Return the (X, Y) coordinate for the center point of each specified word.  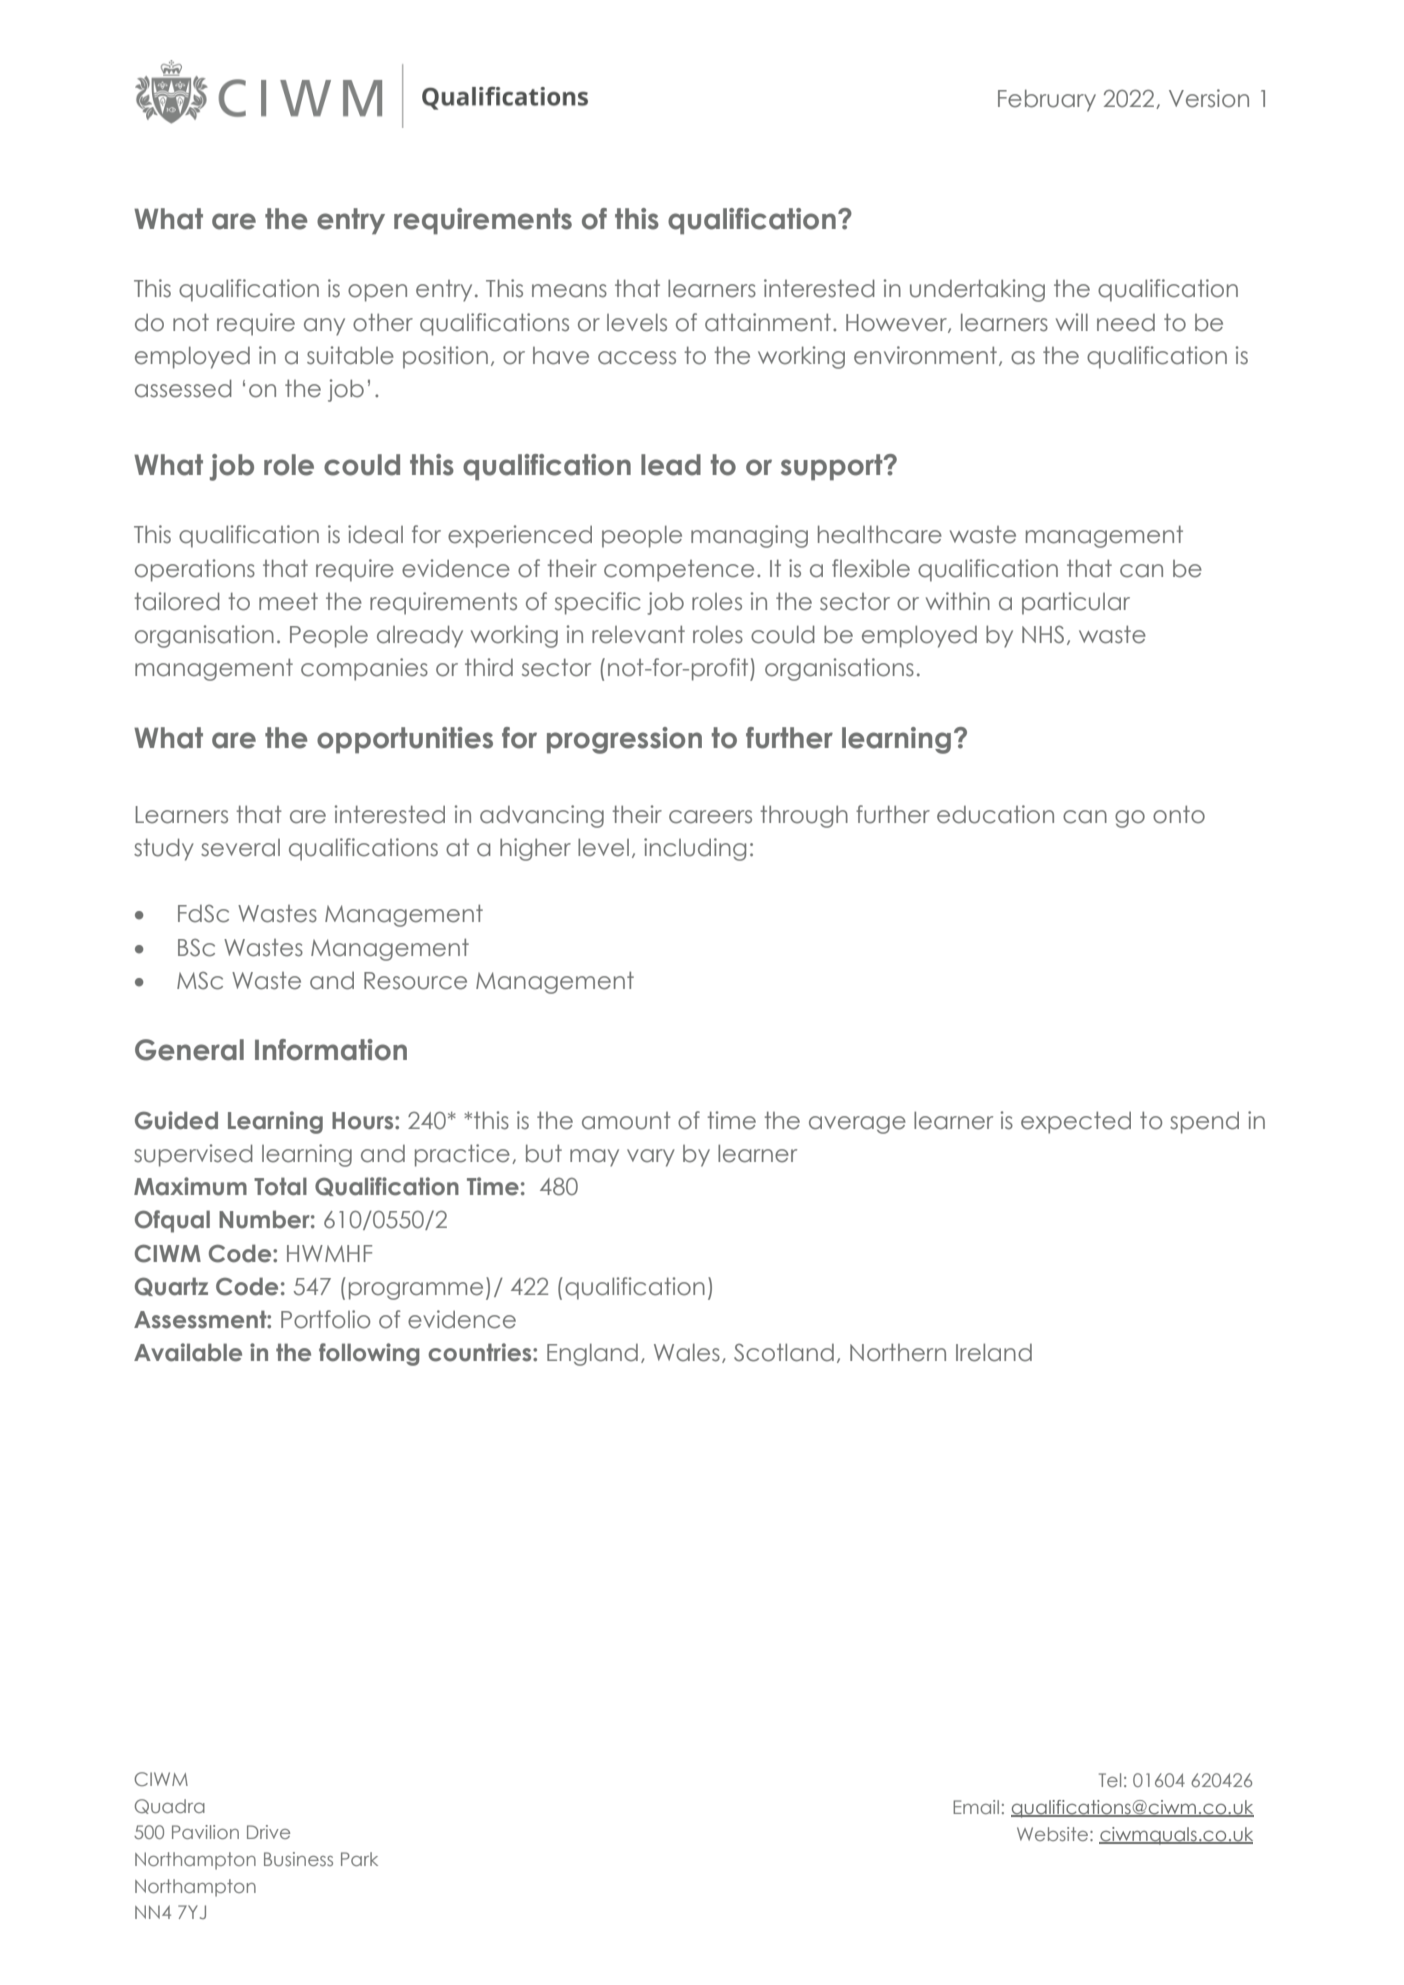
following (369, 1354)
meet (288, 601)
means (569, 291)
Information (331, 1050)
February (1047, 100)
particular (1076, 603)
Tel (1110, 1780)
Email (976, 1807)
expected (1076, 1122)
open (377, 293)
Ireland (994, 1352)
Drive (268, 1832)
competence (679, 571)
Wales (687, 1352)
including (695, 849)
